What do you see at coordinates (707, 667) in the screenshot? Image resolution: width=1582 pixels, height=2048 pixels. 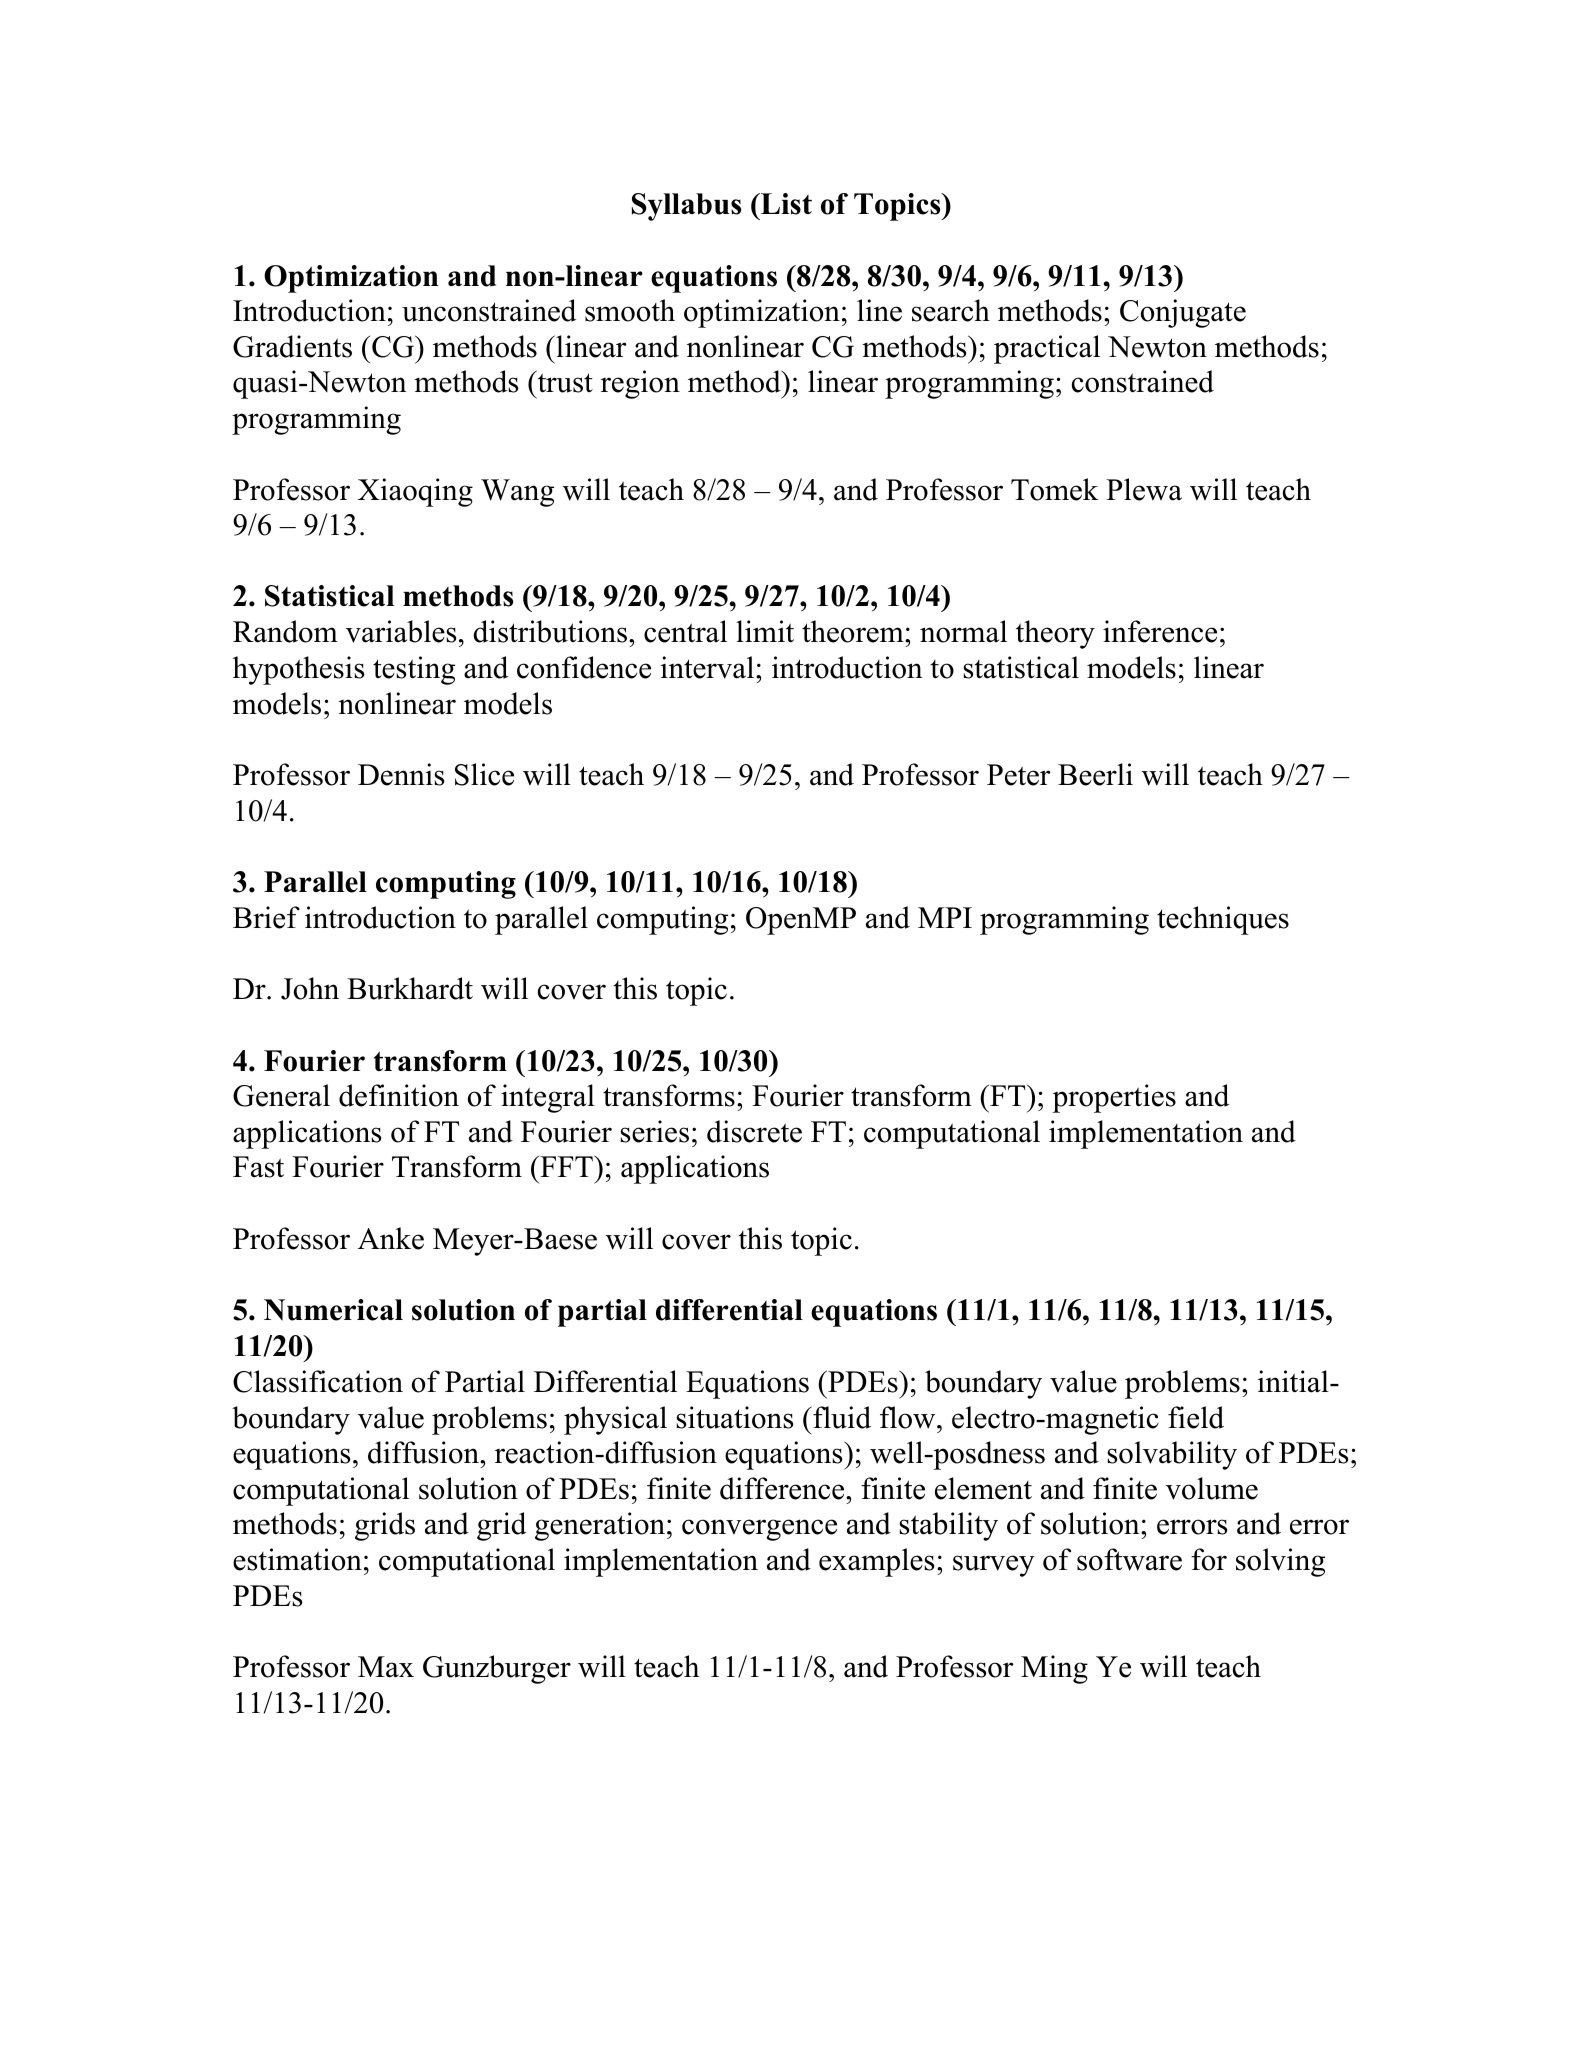 I see `interval` at bounding box center [707, 667].
